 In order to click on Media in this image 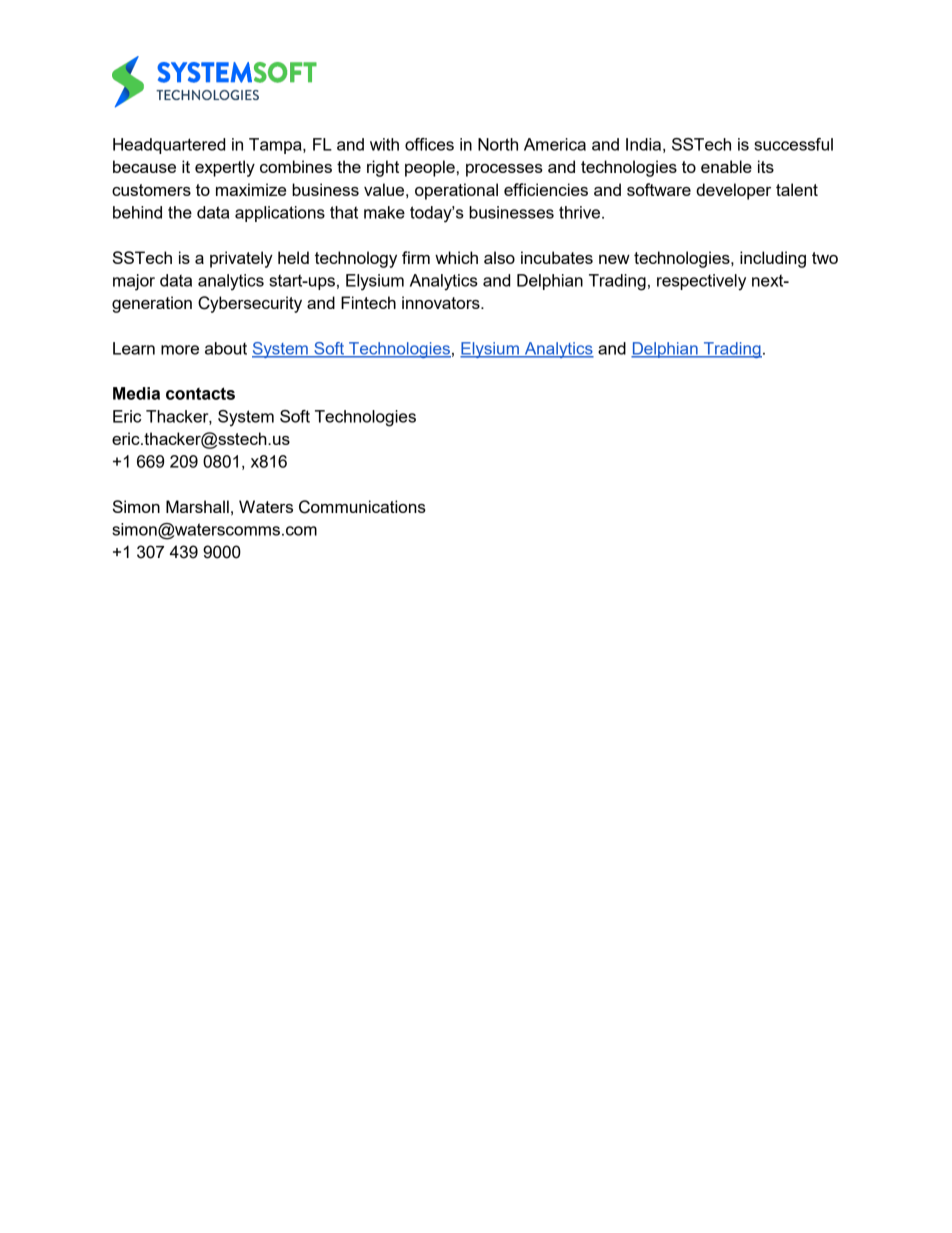, I will do `click(136, 393)`.
